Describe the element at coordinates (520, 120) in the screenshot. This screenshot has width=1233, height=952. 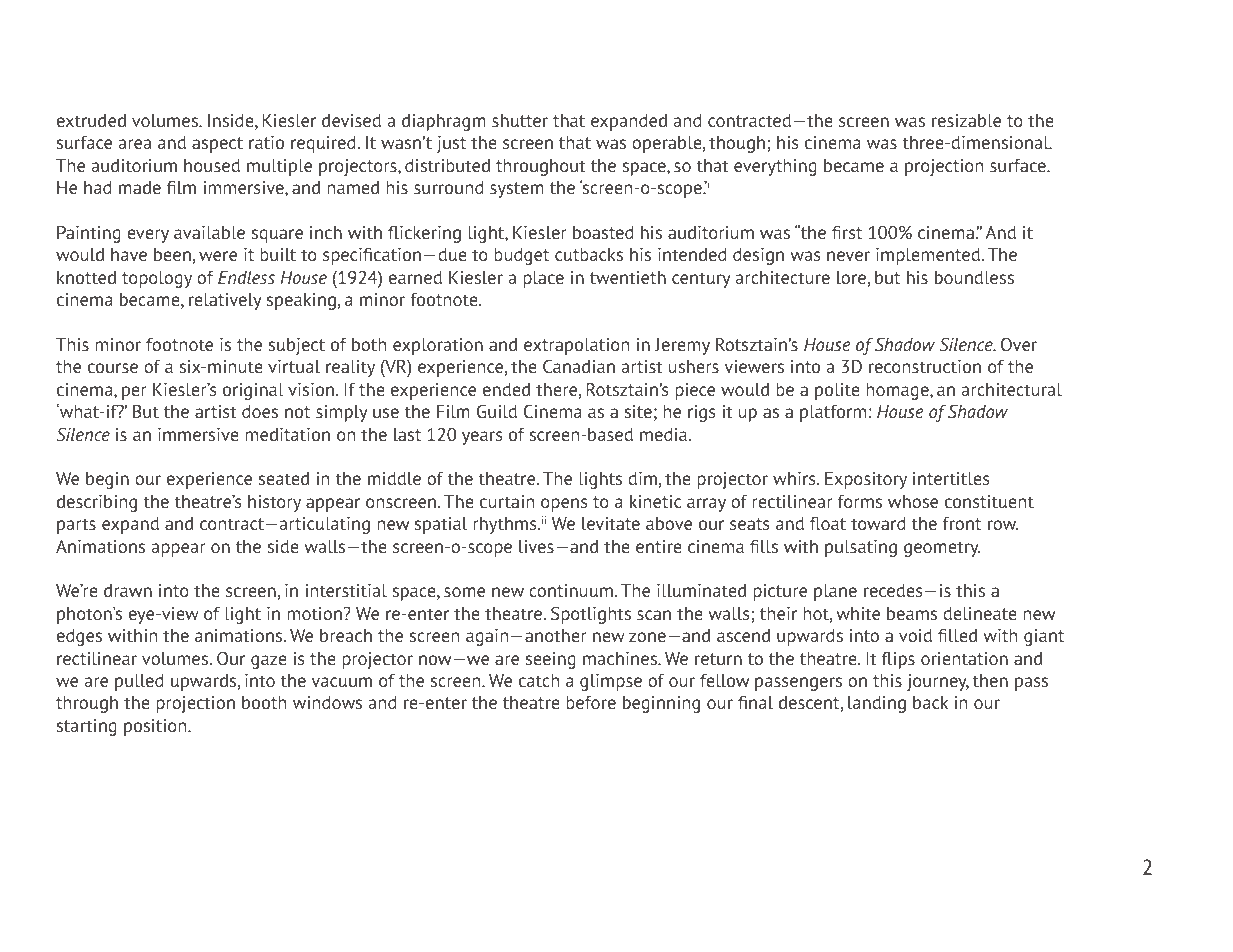
I see `shutter` at that location.
